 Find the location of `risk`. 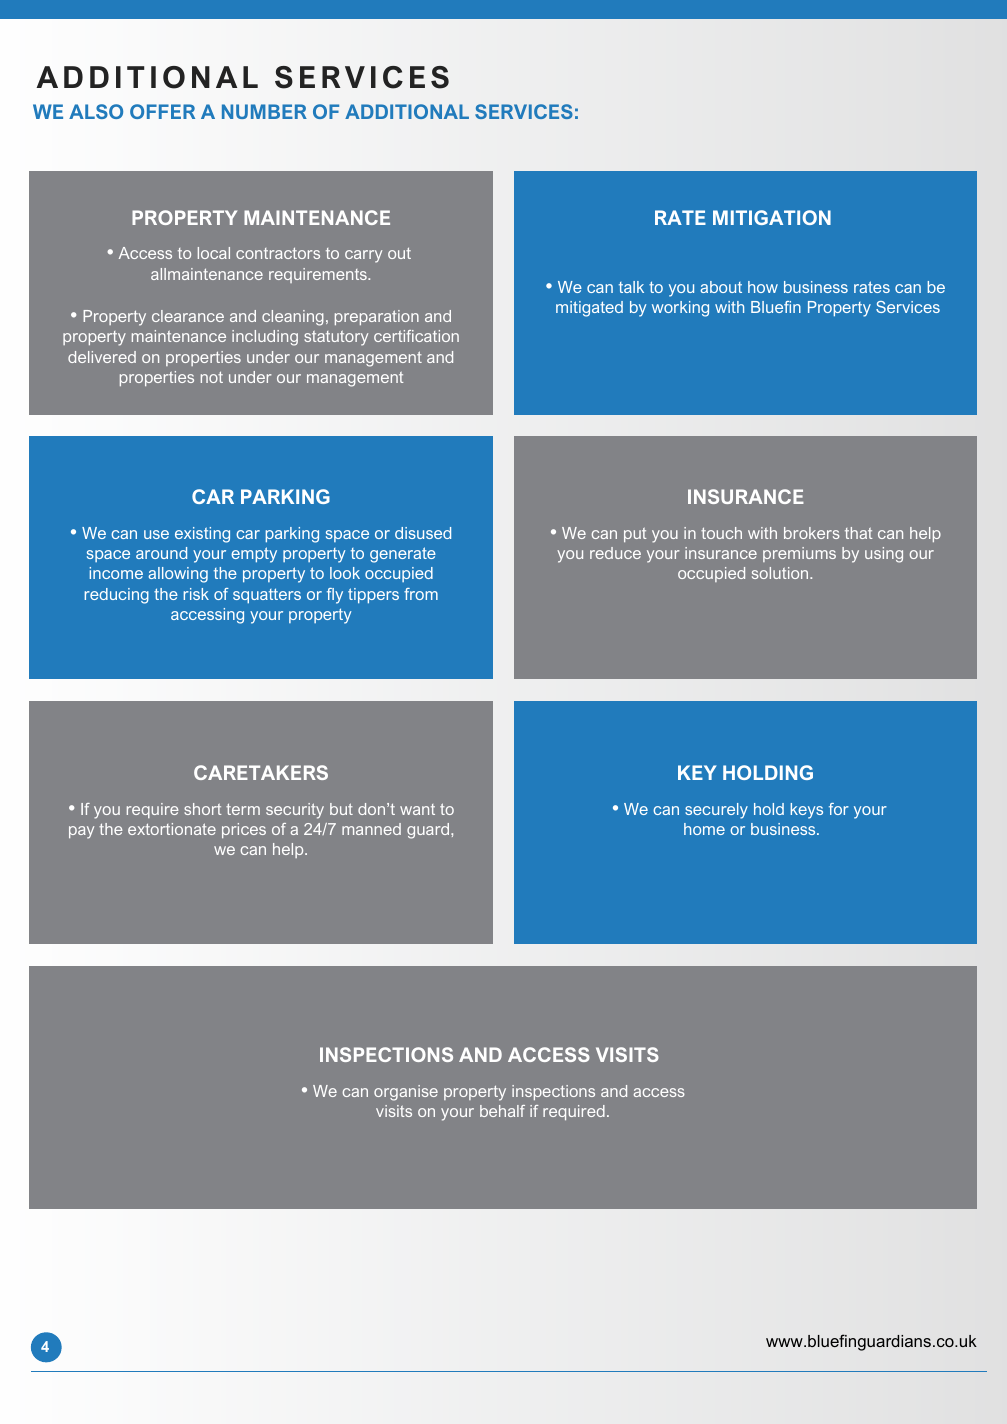

risk is located at coordinates (196, 594).
